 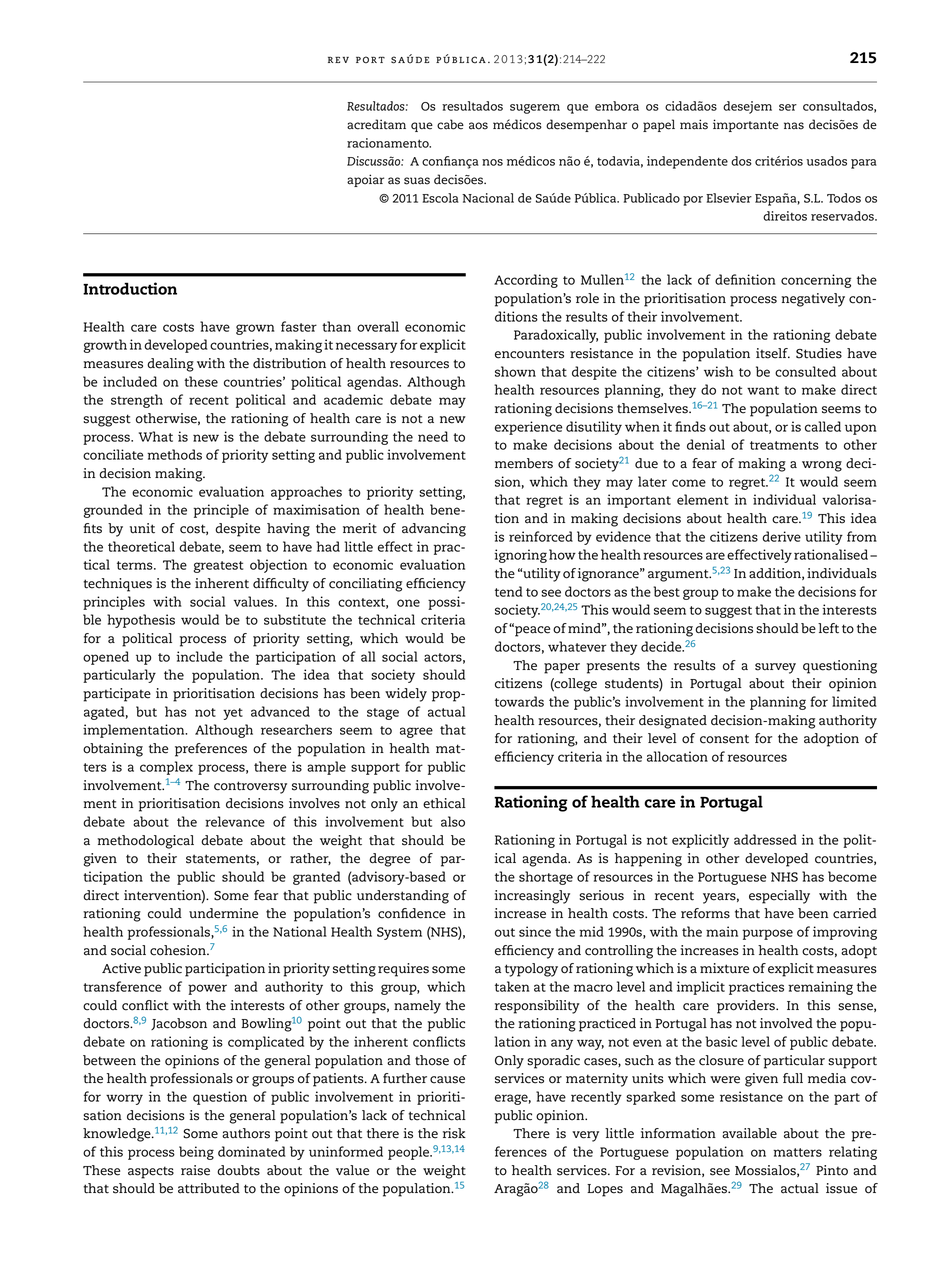 What do you see at coordinates (765, 839) in the page?
I see `addressed` at bounding box center [765, 839].
